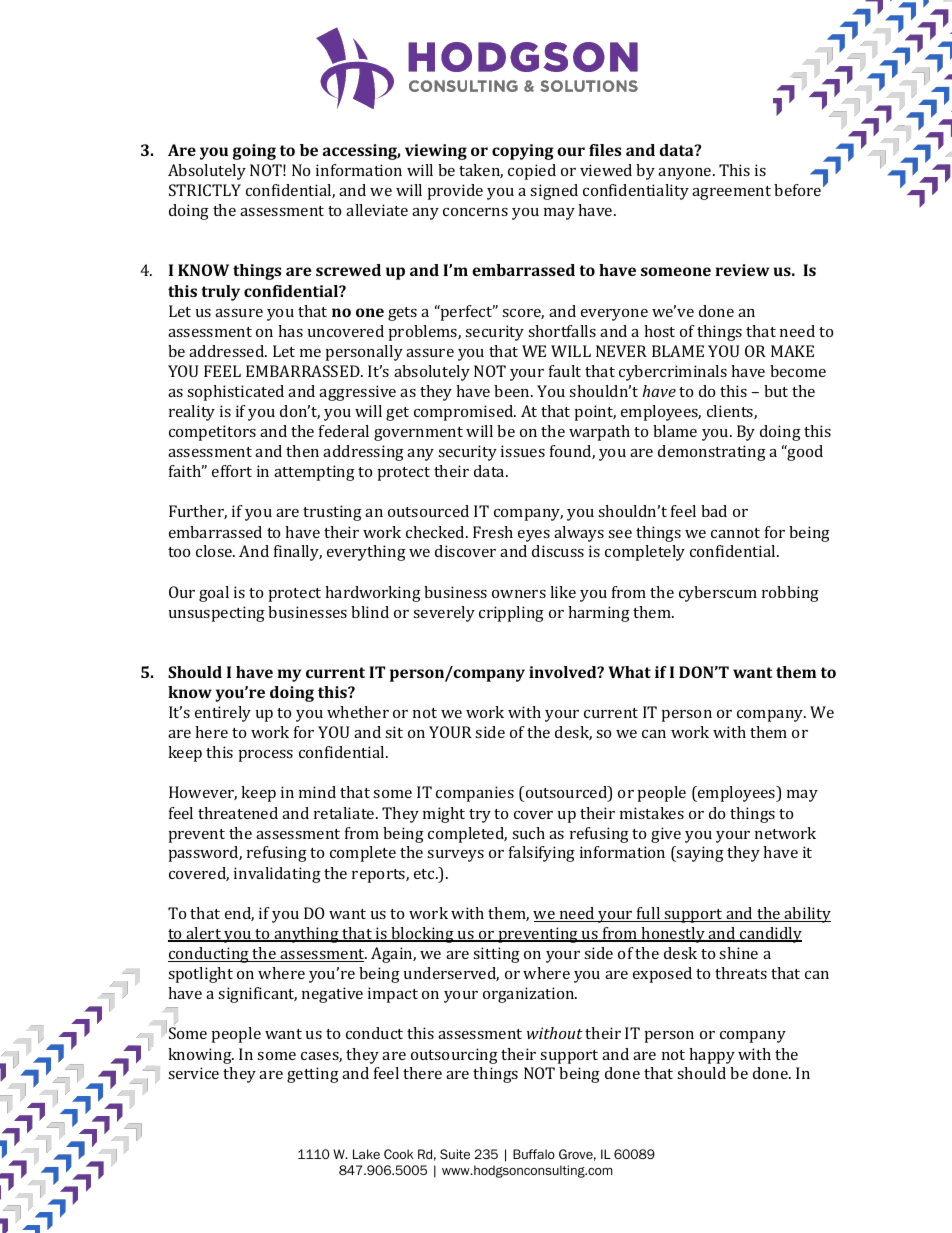 Image resolution: width=952 pixels, height=1233 pixels. What do you see at coordinates (790, 594) in the image?
I see `robbing` at bounding box center [790, 594].
